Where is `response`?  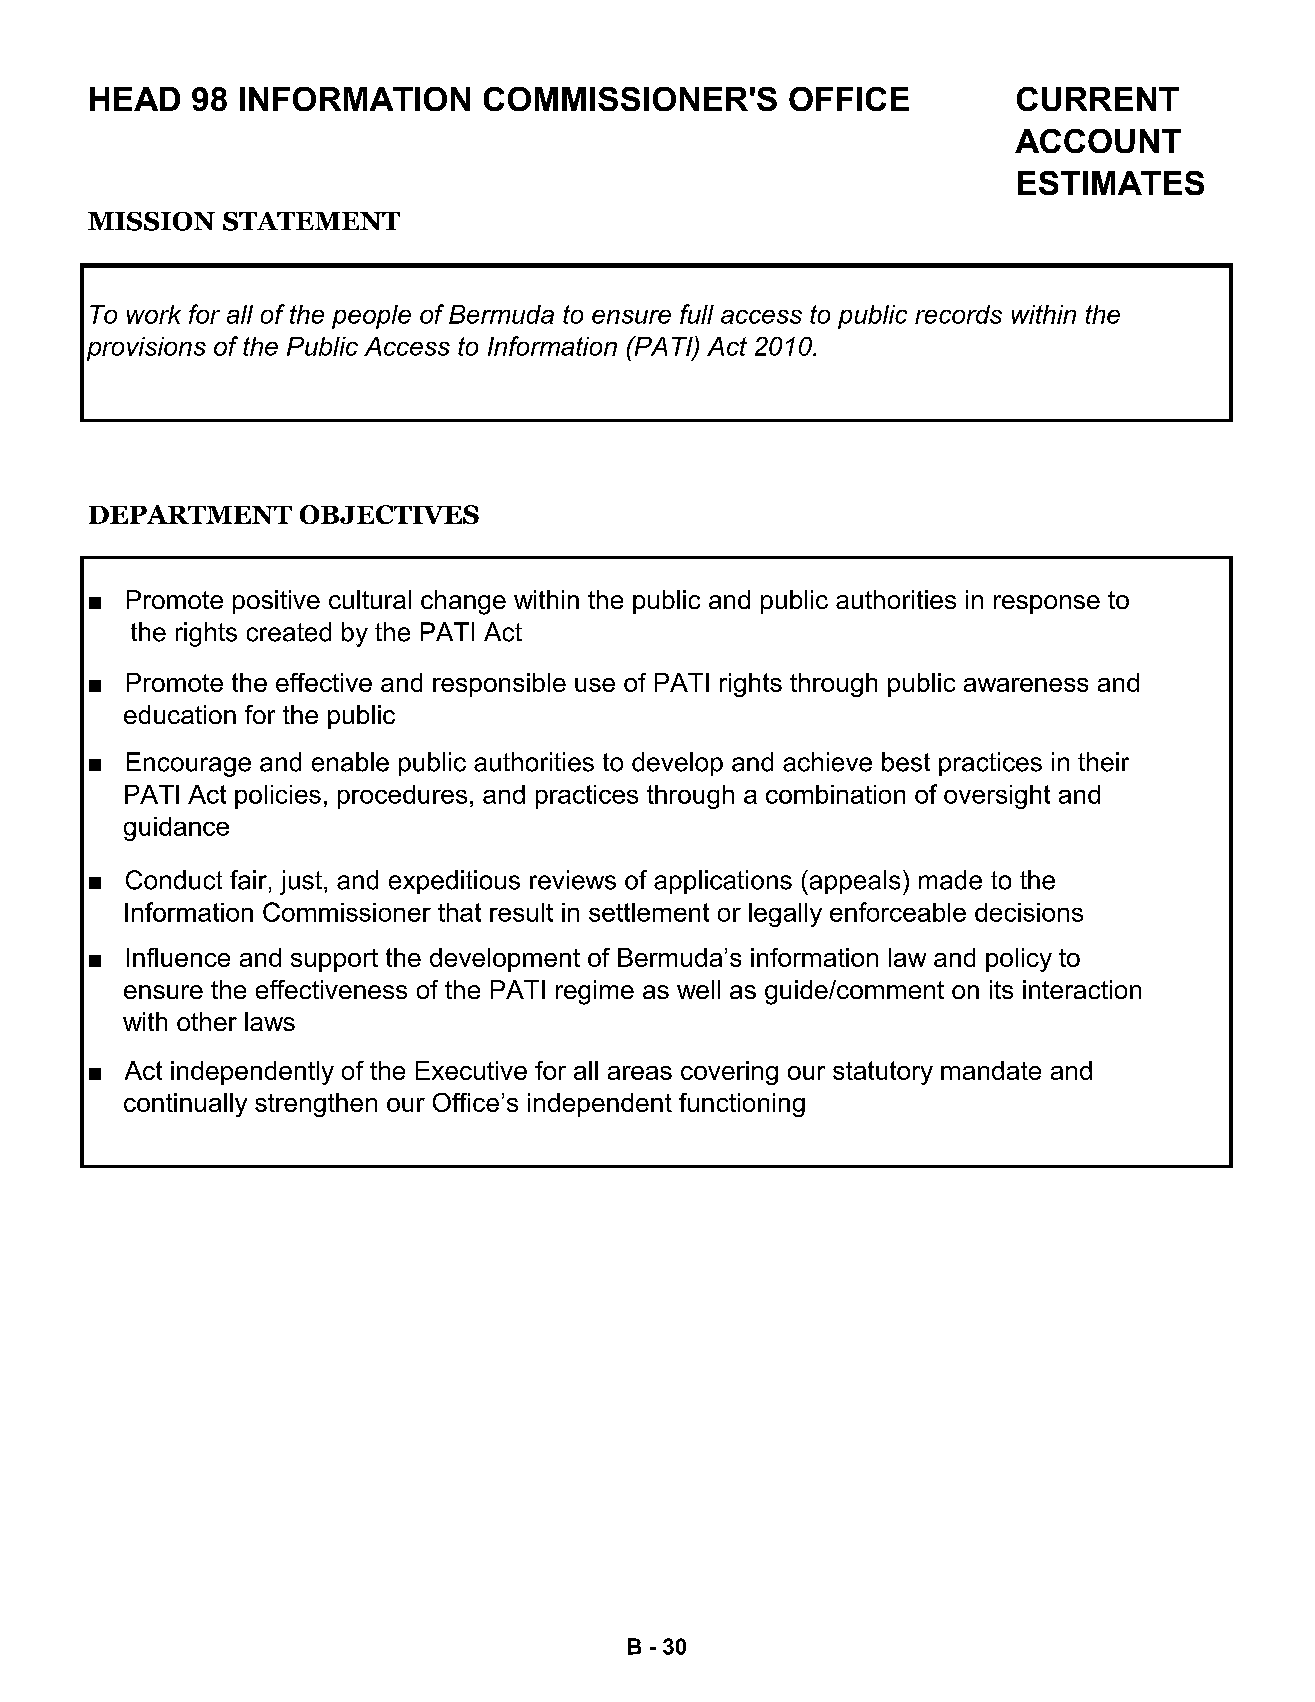
response is located at coordinates (1047, 604).
